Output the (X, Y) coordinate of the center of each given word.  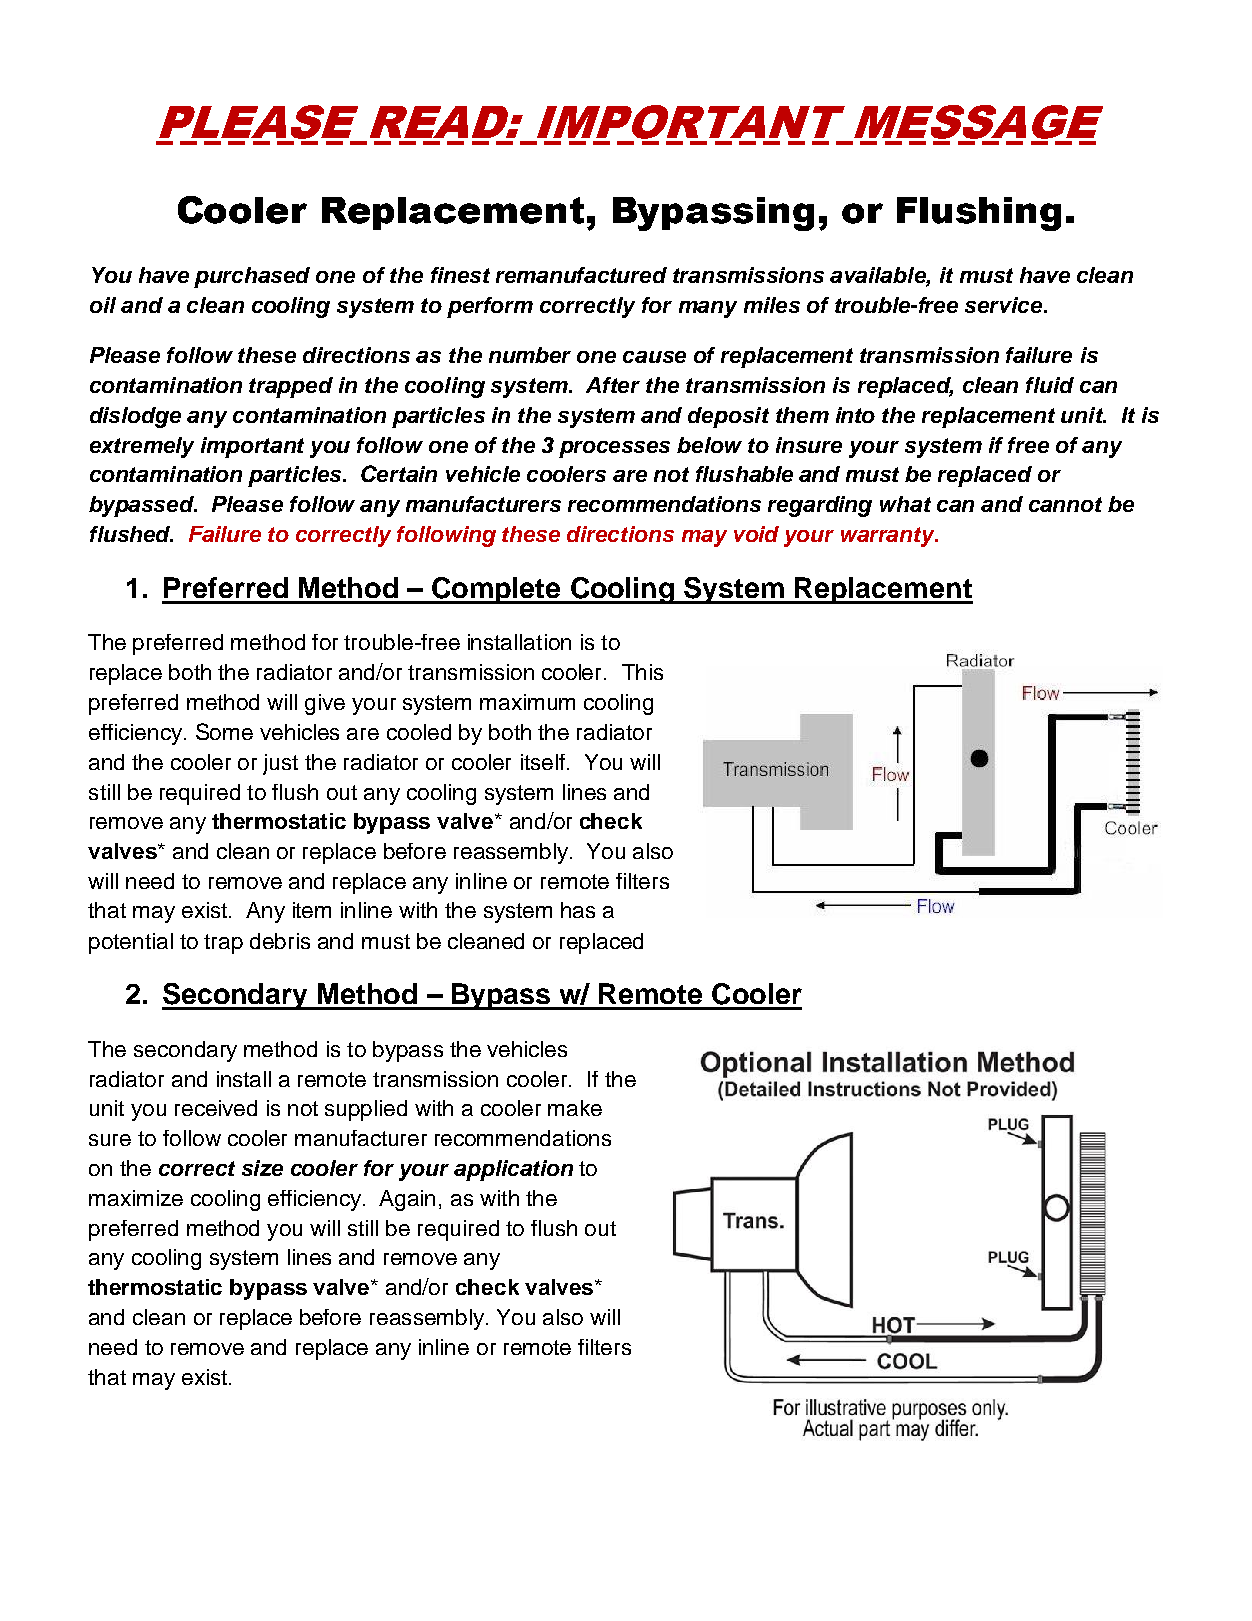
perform (490, 307)
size (262, 1168)
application (513, 1170)
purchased (252, 277)
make (575, 1108)
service (1005, 305)
